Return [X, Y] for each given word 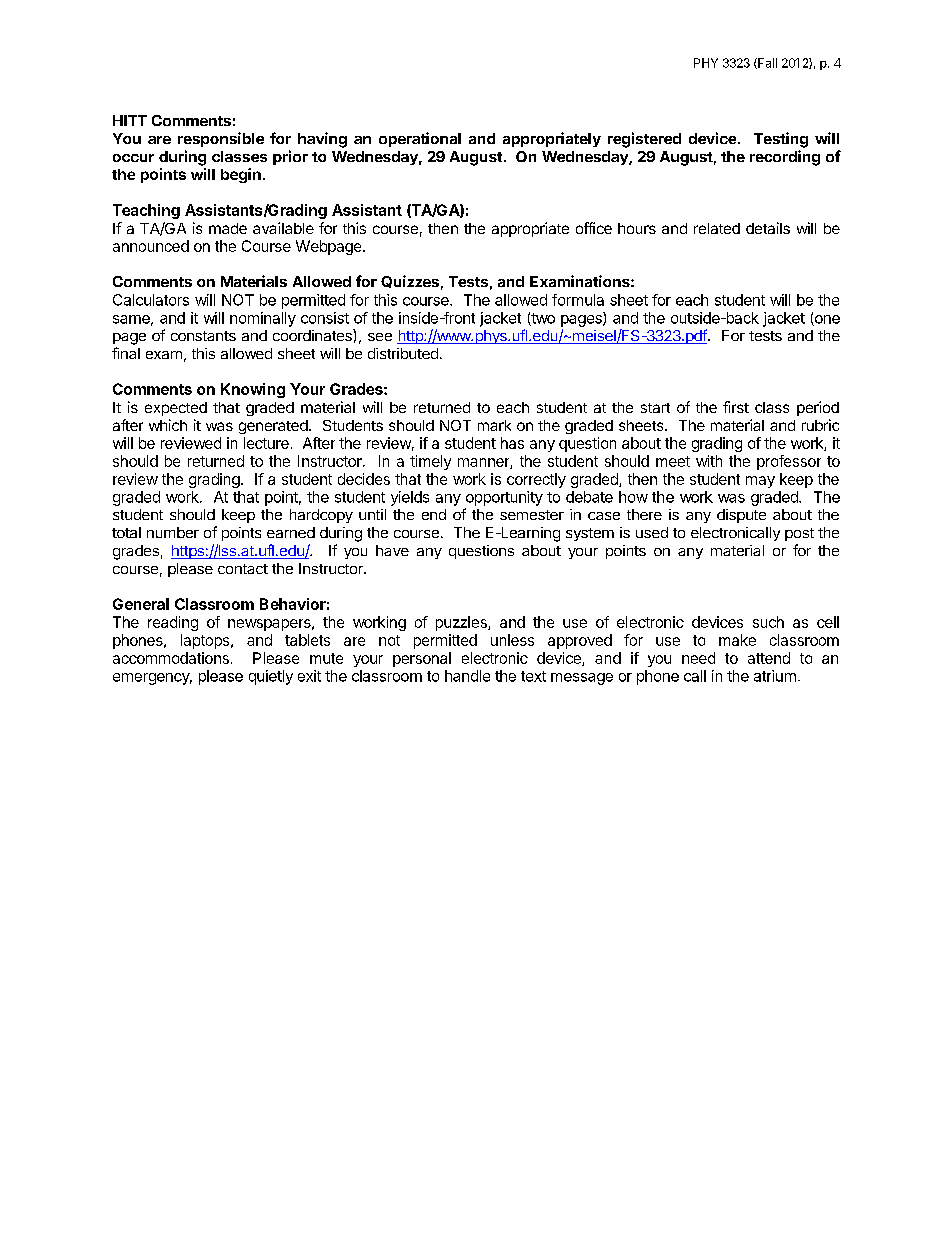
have [392, 550]
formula [578, 300]
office [594, 228]
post [799, 534]
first [736, 407]
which [168, 425]
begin [241, 175]
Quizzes [410, 281]
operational [420, 139]
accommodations [171, 658]
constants [203, 336]
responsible [221, 139]
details [768, 228]
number [173, 532]
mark [494, 425]
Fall [766, 63]
